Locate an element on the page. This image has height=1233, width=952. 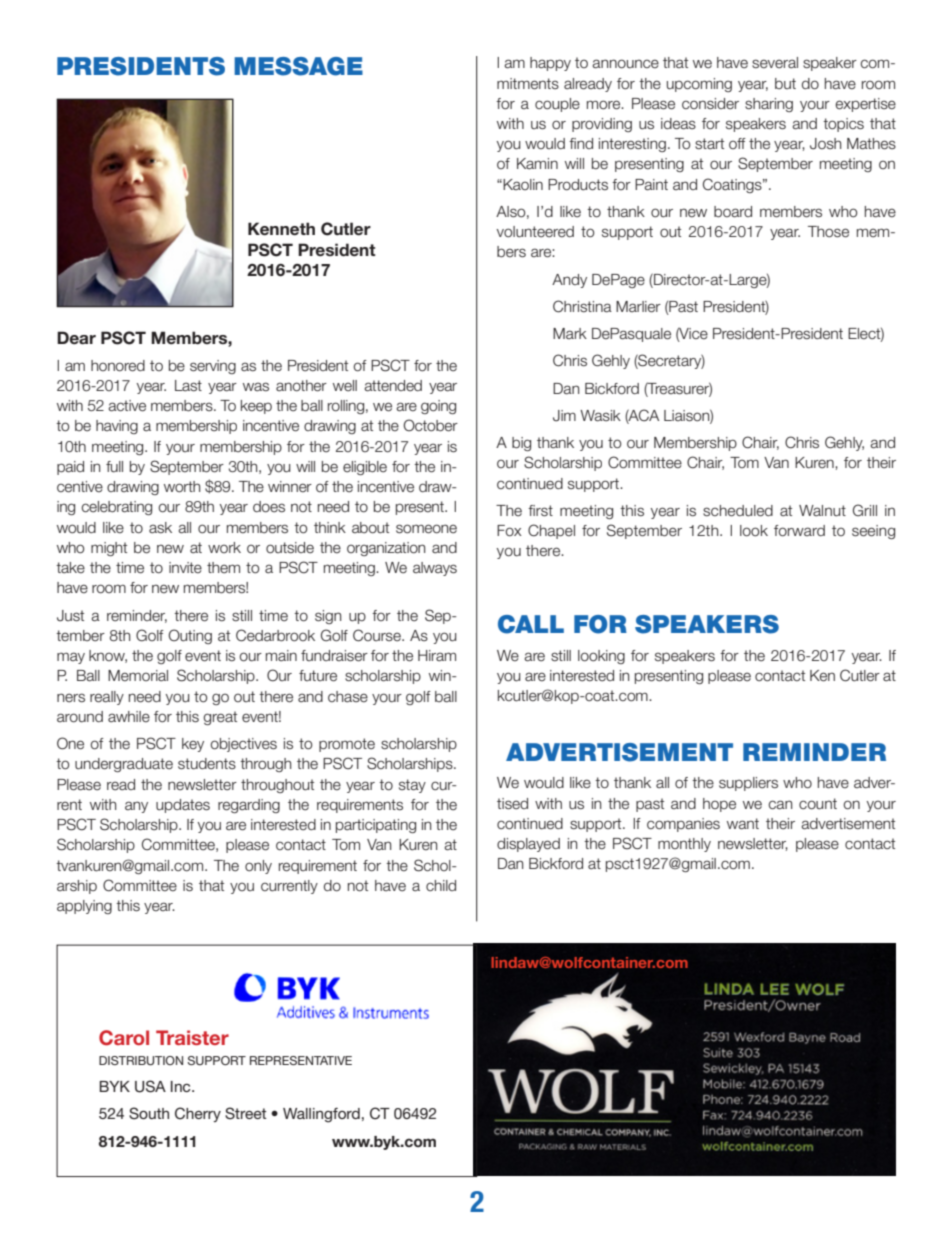
suppliers is located at coordinates (748, 784).
